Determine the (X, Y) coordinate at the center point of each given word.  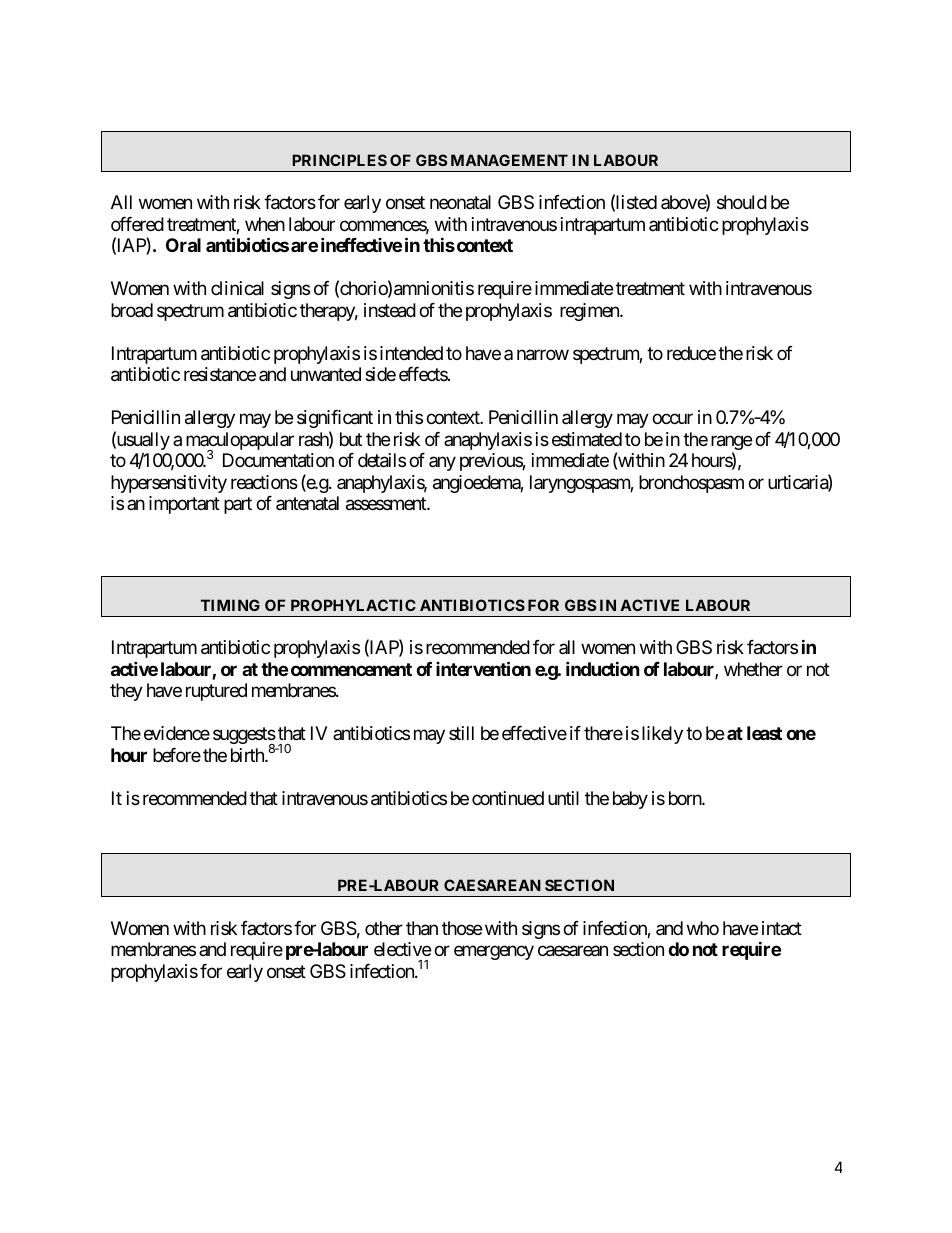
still (461, 733)
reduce (691, 353)
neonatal (460, 202)
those (462, 928)
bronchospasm (691, 484)
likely (662, 735)
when (265, 224)
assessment (387, 504)
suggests (244, 737)
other (384, 928)
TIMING (230, 605)
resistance (220, 374)
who (703, 928)
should (742, 202)
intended (411, 353)
